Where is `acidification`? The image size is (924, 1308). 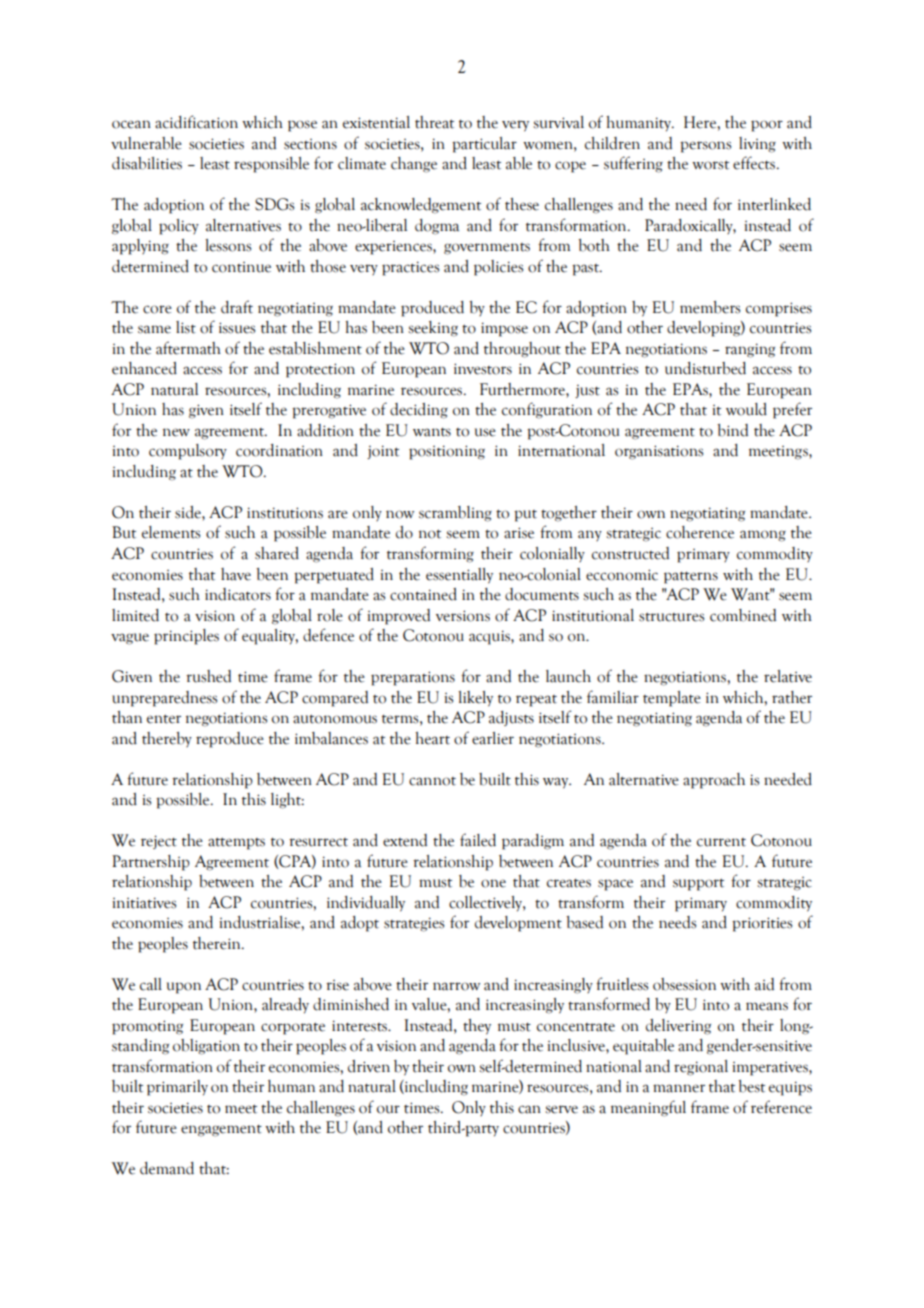 acidification is located at coordinates (196, 122).
